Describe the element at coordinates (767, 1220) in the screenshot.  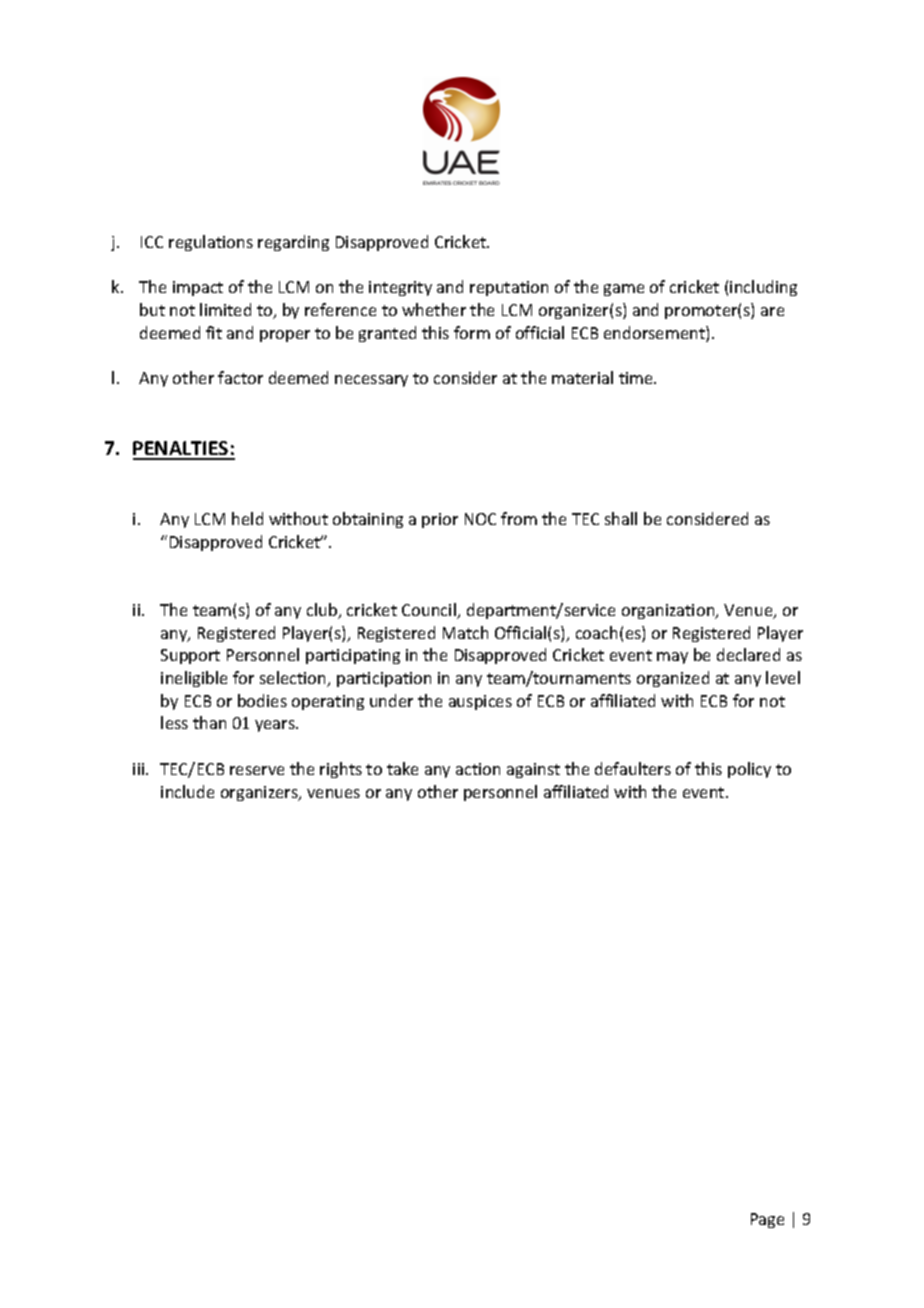
I see `Page` at that location.
